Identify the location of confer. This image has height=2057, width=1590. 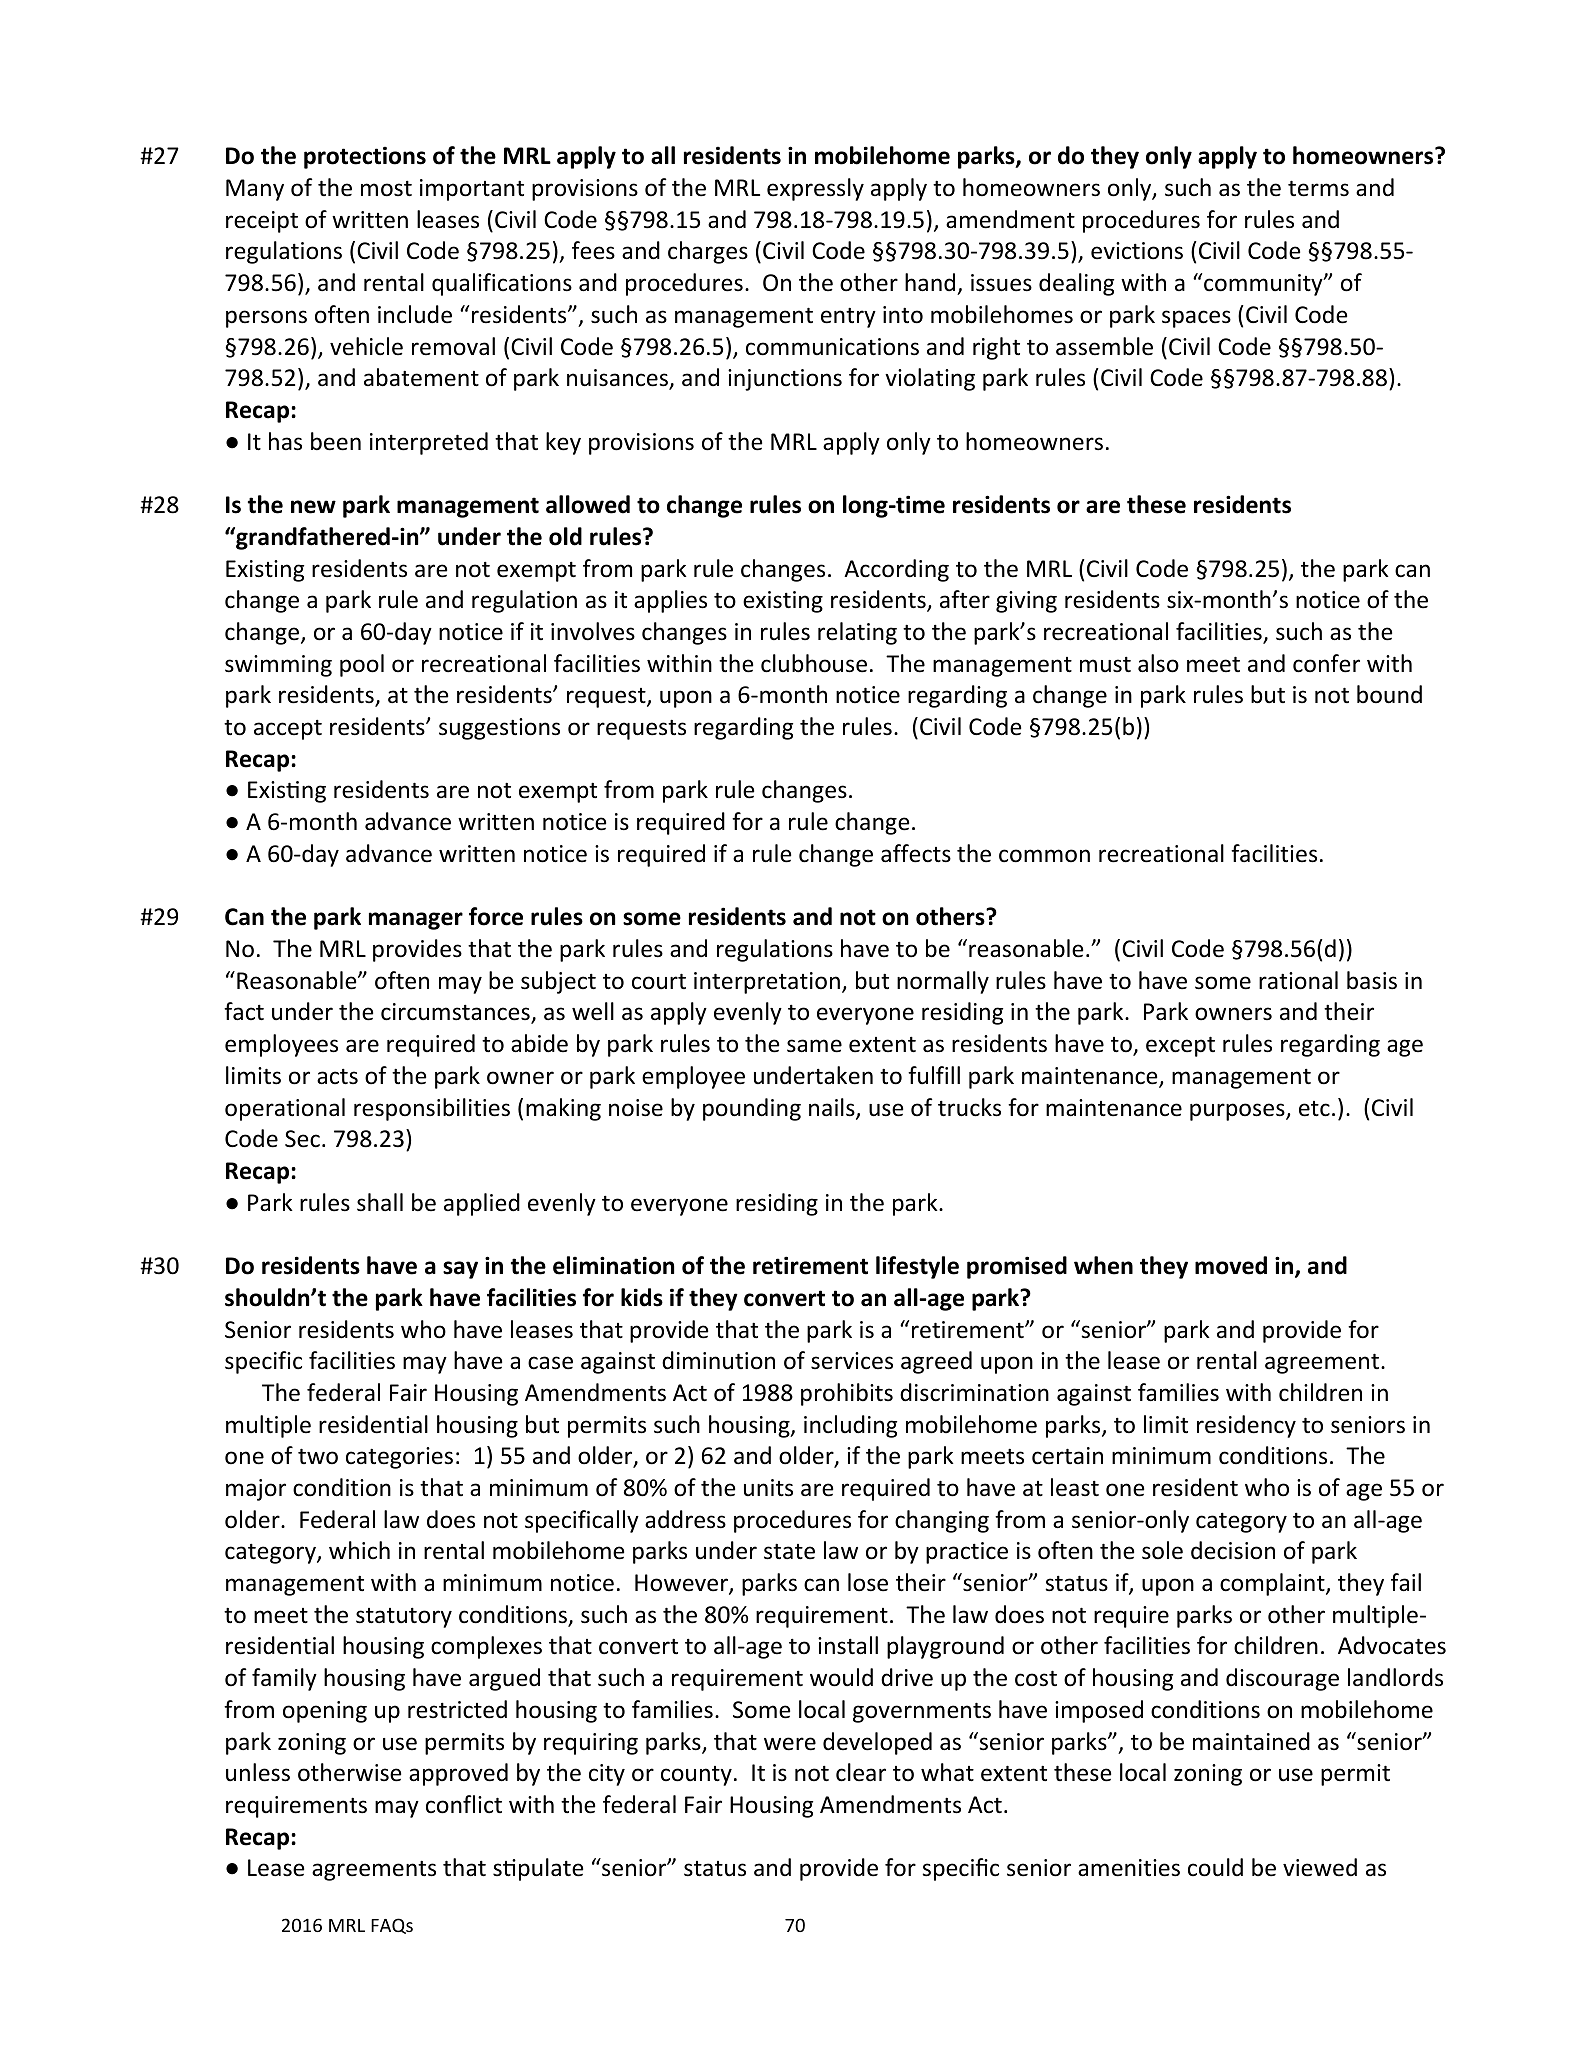
(1326, 663).
